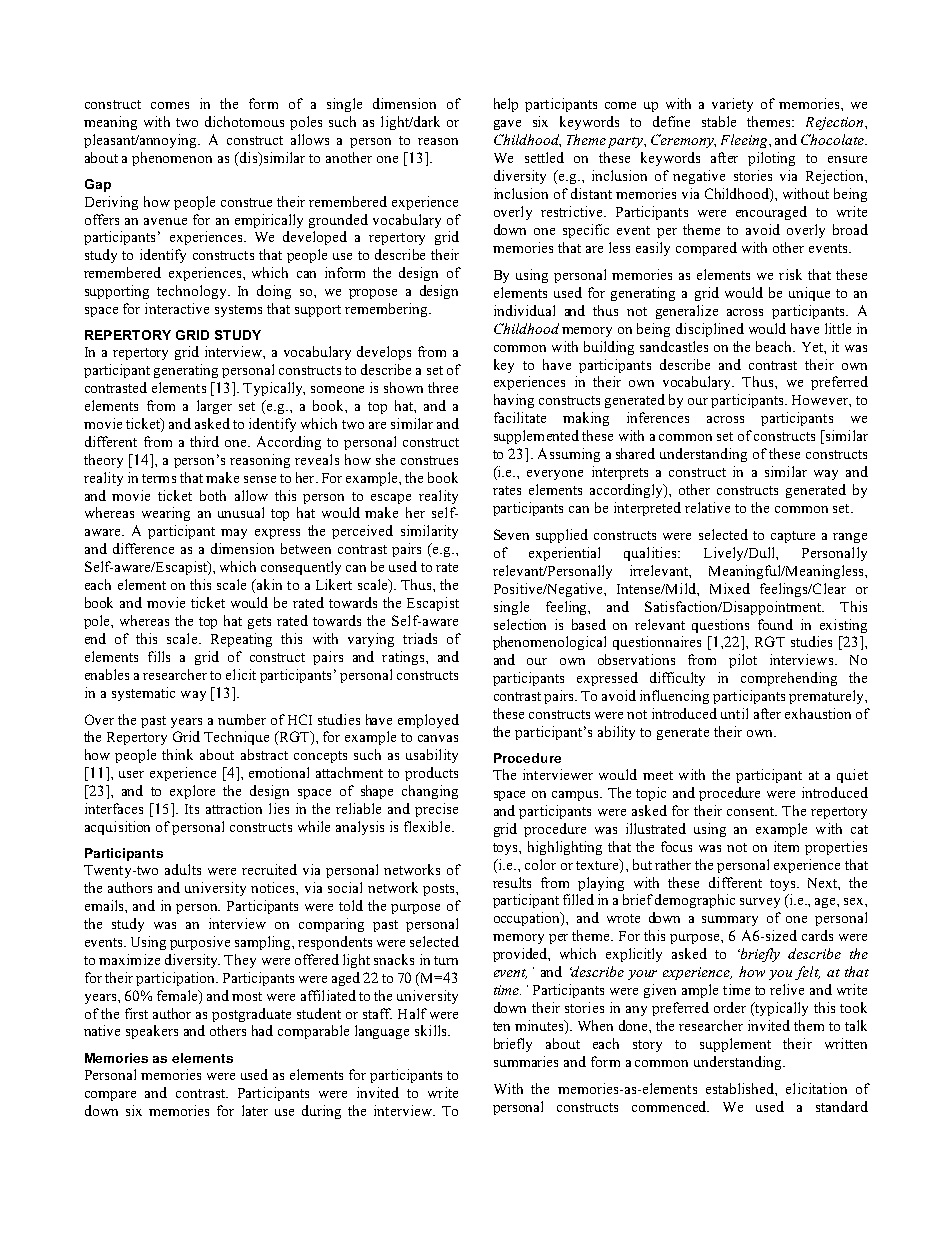 Image resolution: width=952 pixels, height=1233 pixels. I want to click on summaries, so click(526, 1061).
